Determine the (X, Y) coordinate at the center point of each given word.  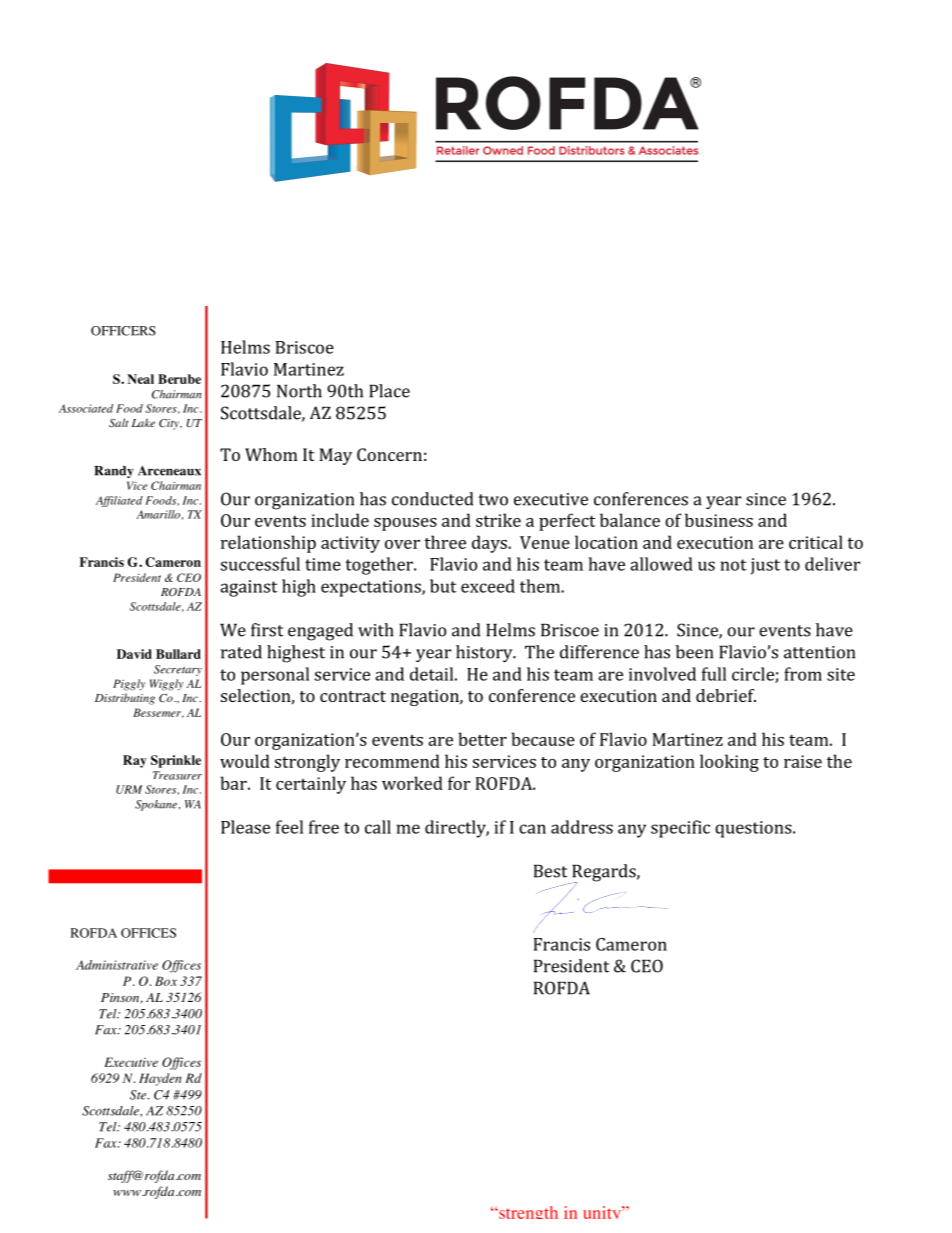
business (719, 520)
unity (603, 1212)
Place (389, 391)
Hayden (160, 1079)
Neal (140, 379)
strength (527, 1212)
